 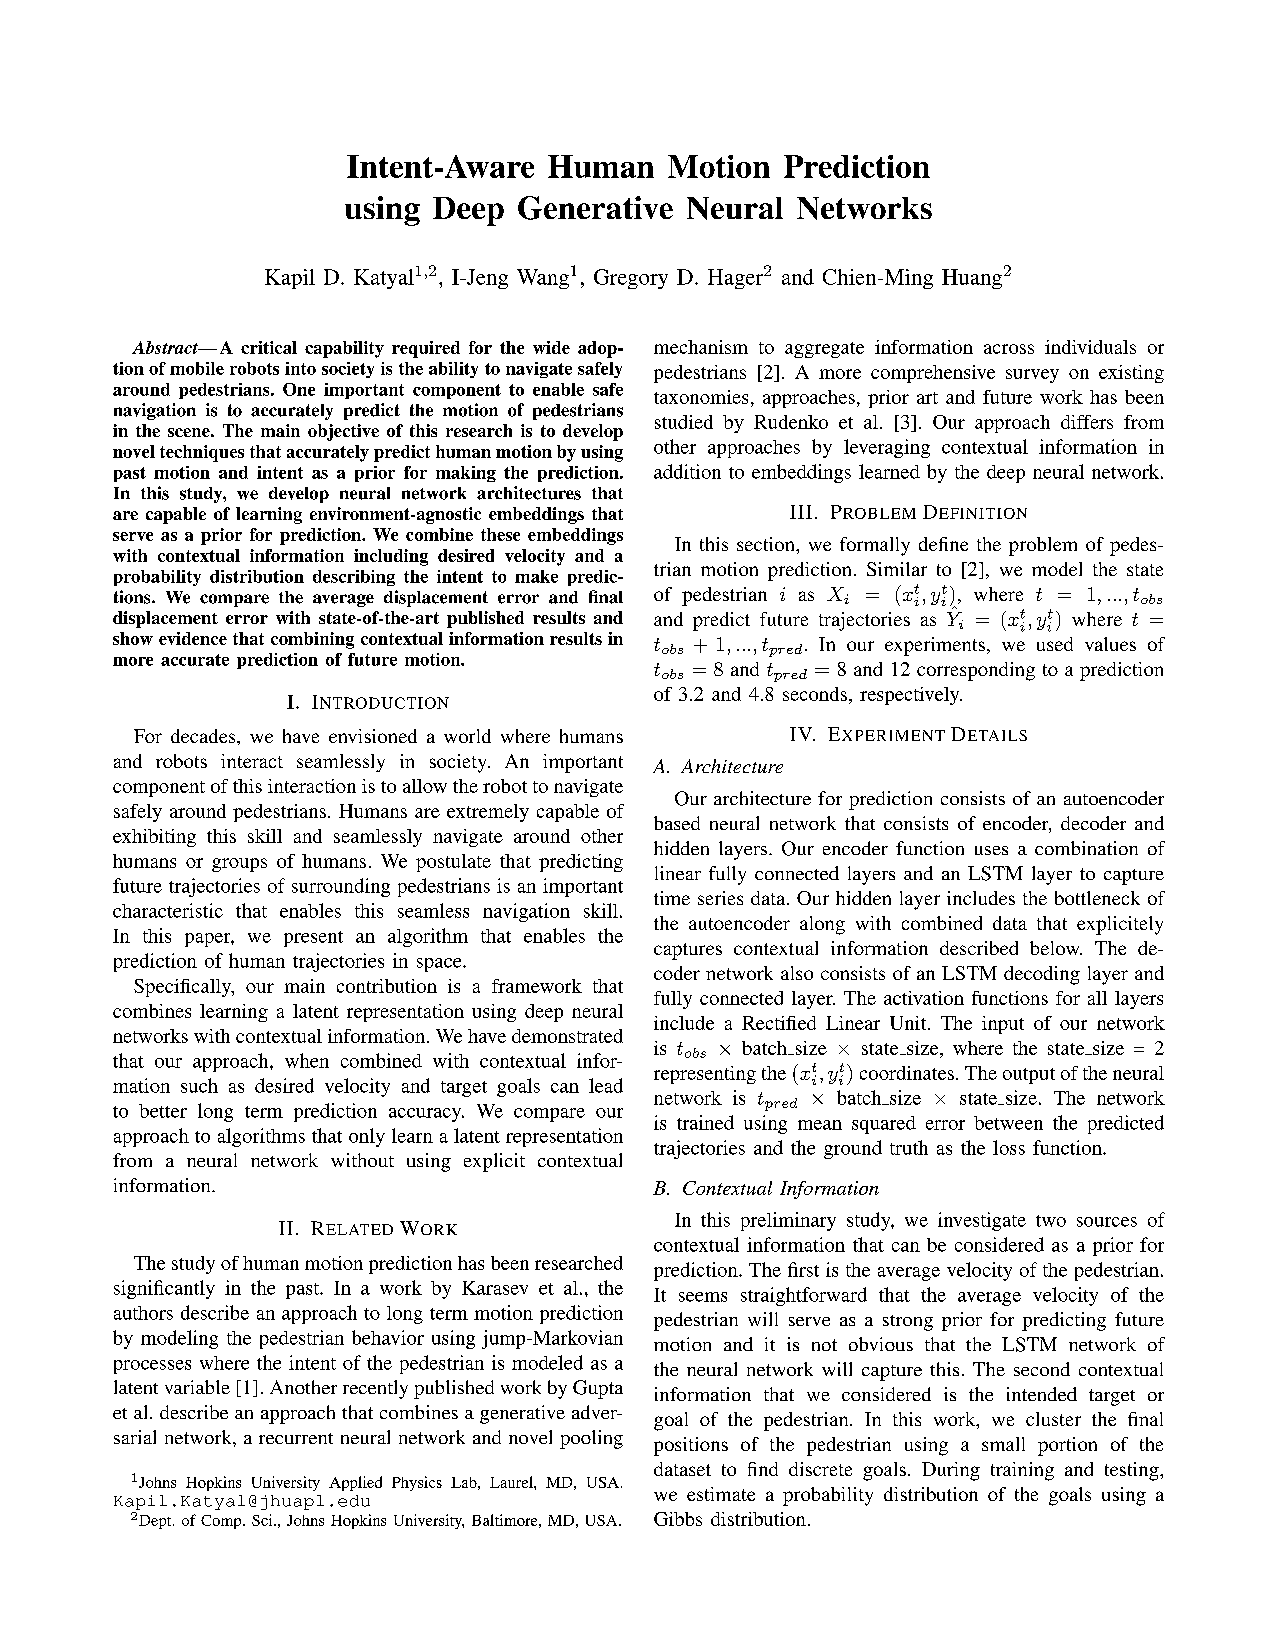 I want to click on Sci, so click(x=263, y=1520).
